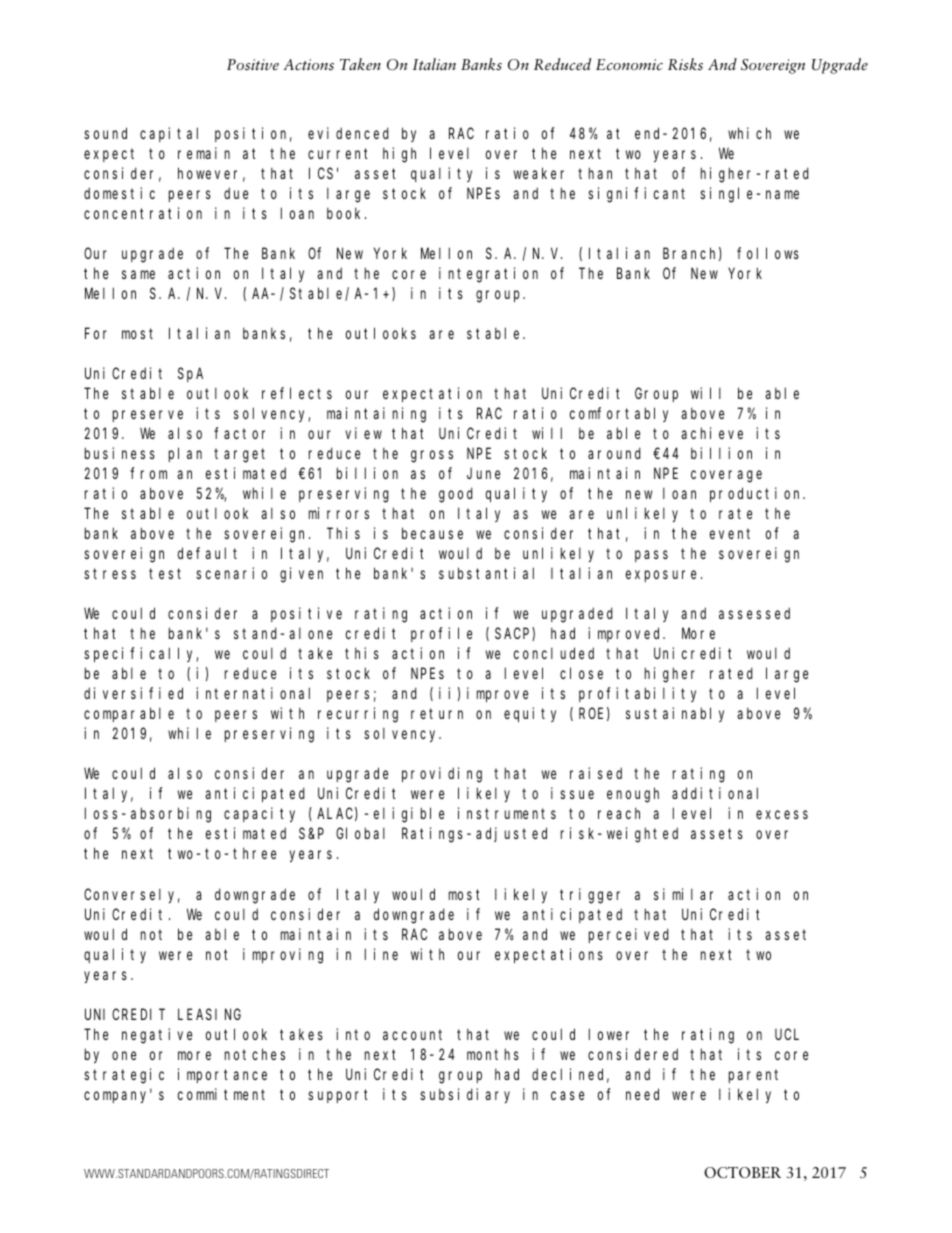  Describe the element at coordinates (148, 416) in the screenshot. I see `preserve` at that location.
